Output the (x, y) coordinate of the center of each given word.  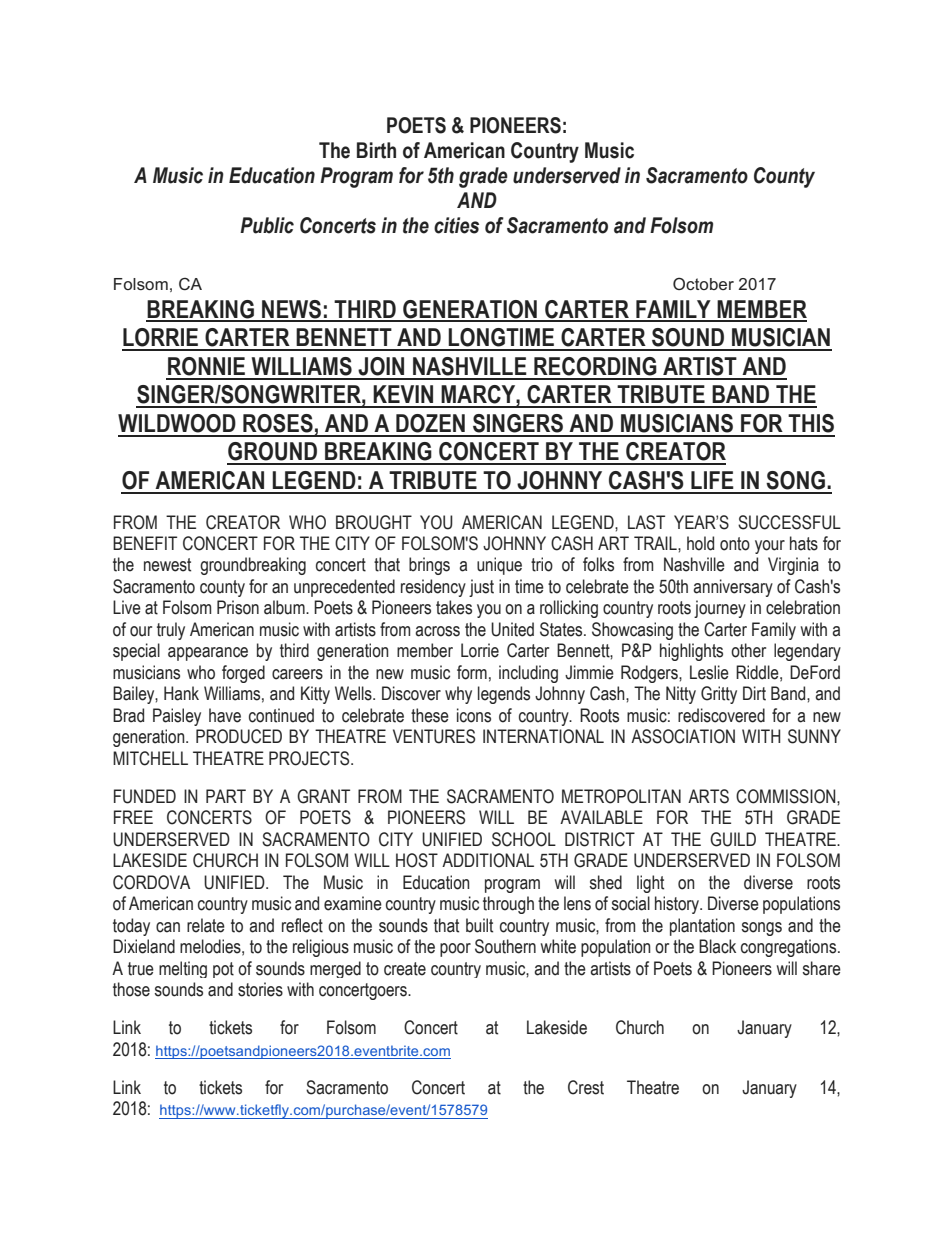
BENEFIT (145, 543)
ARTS (708, 796)
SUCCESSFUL (789, 522)
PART (226, 796)
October (703, 283)
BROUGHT (374, 522)
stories (260, 989)
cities (456, 225)
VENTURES (434, 736)
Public (267, 225)
